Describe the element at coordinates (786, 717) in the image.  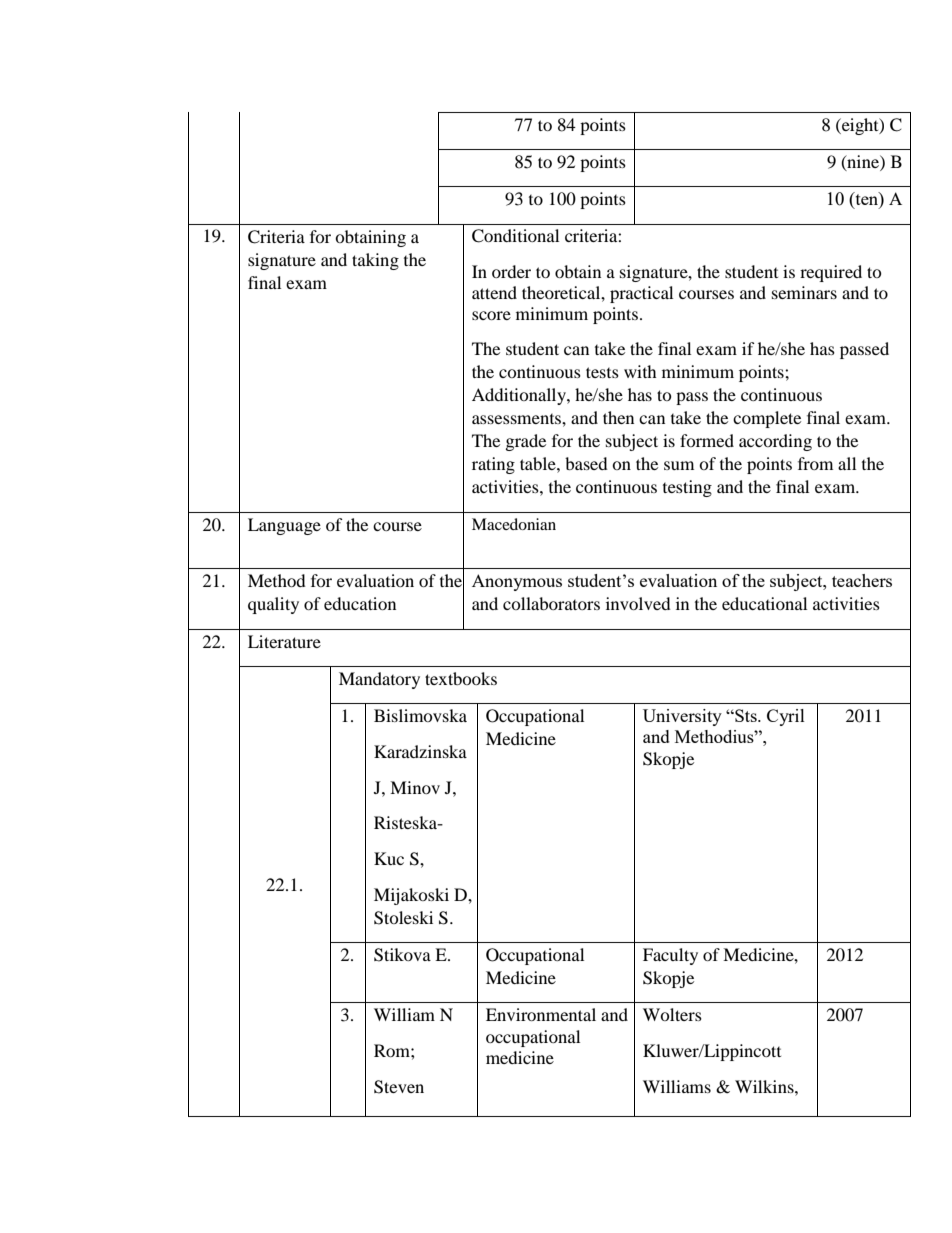
I see `Cyril` at that location.
